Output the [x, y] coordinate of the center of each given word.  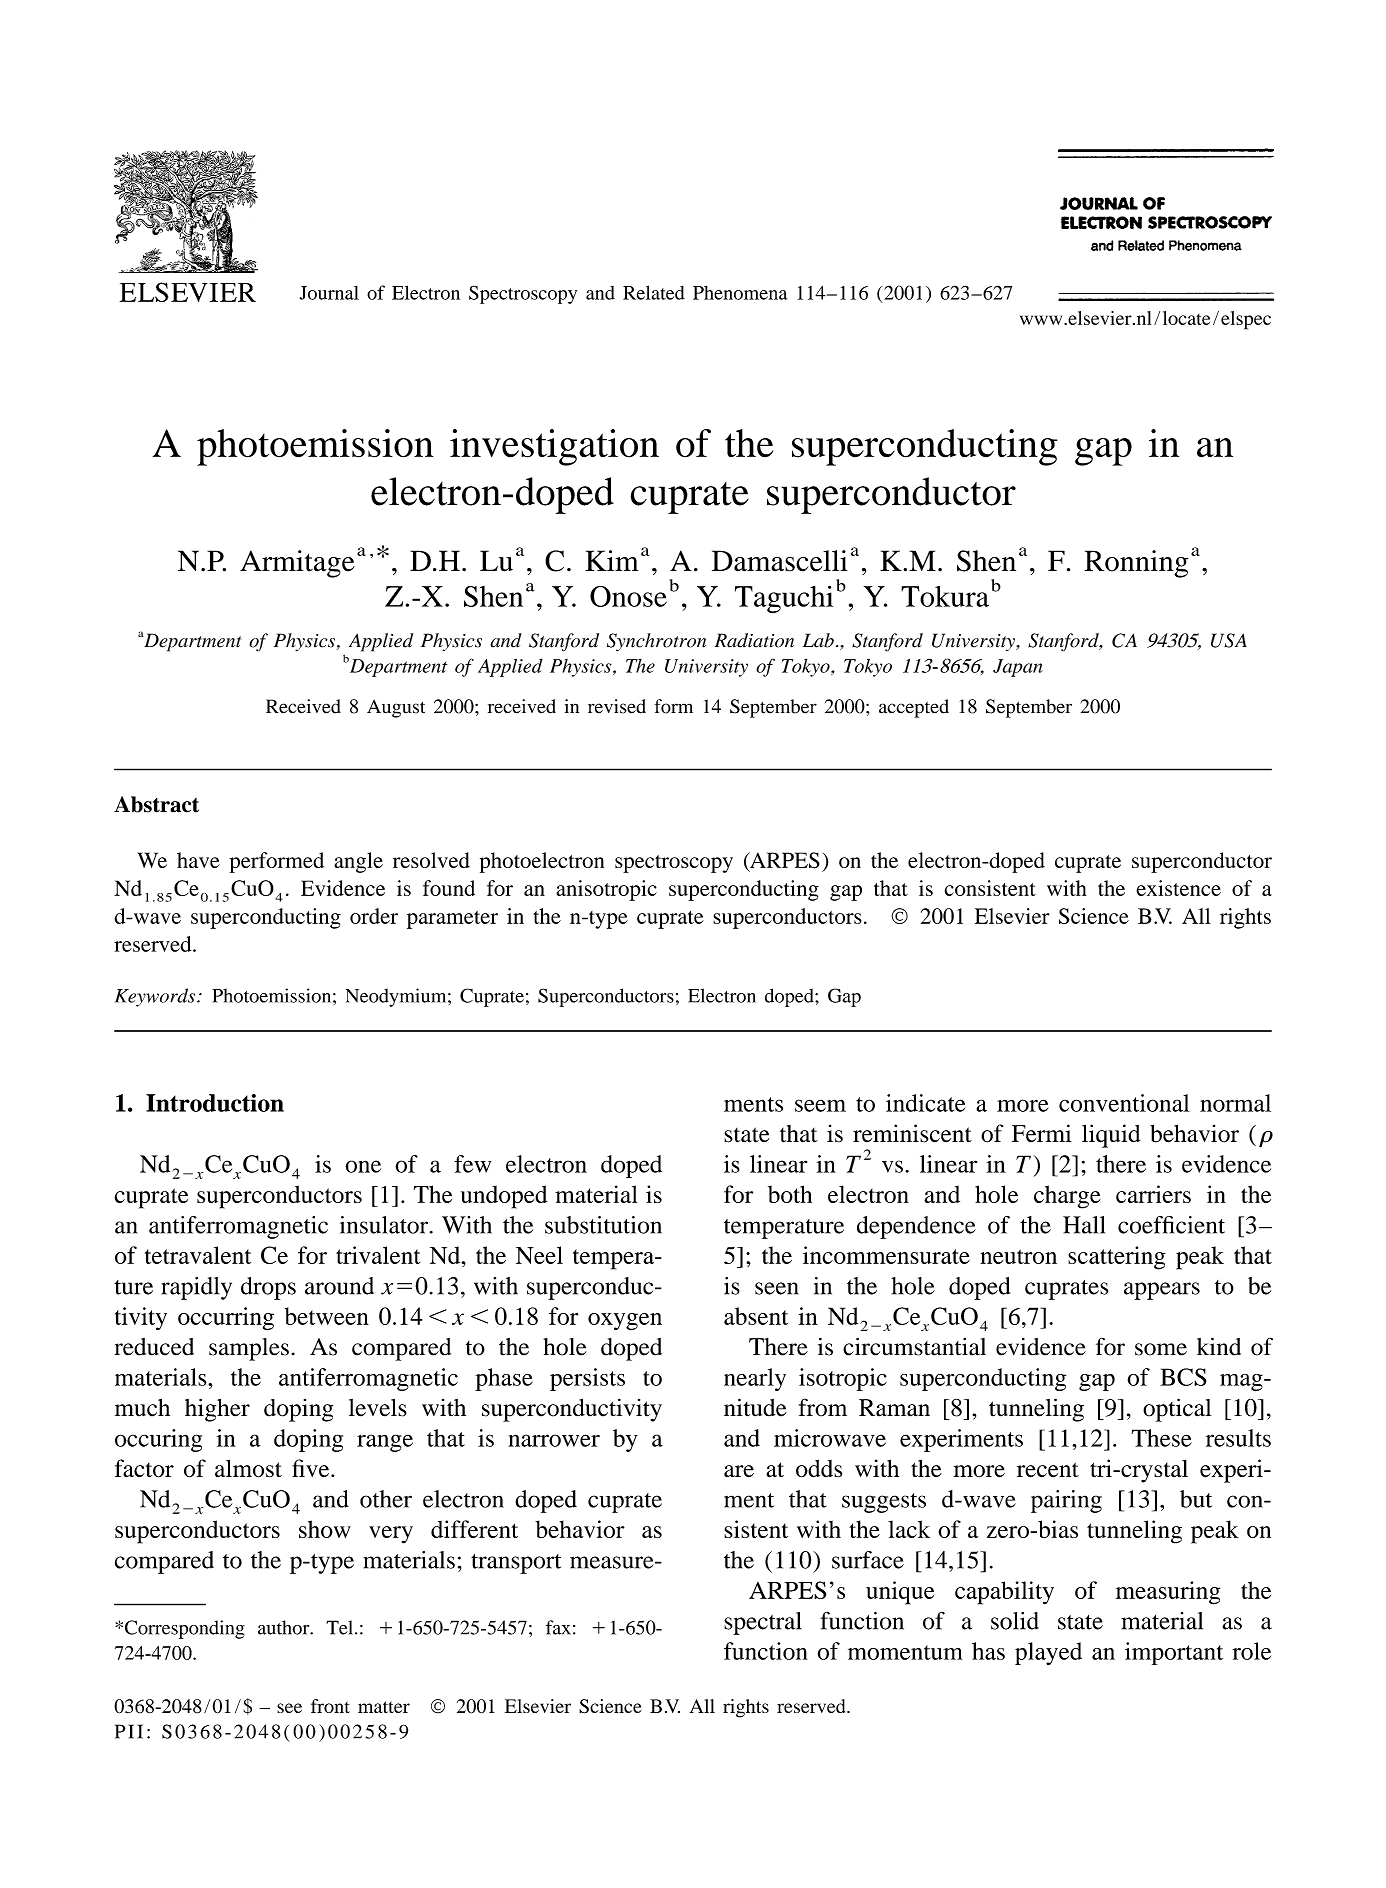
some [1161, 1349]
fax [558, 1627]
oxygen [625, 1321]
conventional [1124, 1103]
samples [249, 1349]
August [396, 709]
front [330, 1706]
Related [654, 292]
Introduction [215, 1103]
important [1174, 1653]
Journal [329, 293]
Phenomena [740, 293]
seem [820, 1105]
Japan [1018, 668]
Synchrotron [656, 642]
